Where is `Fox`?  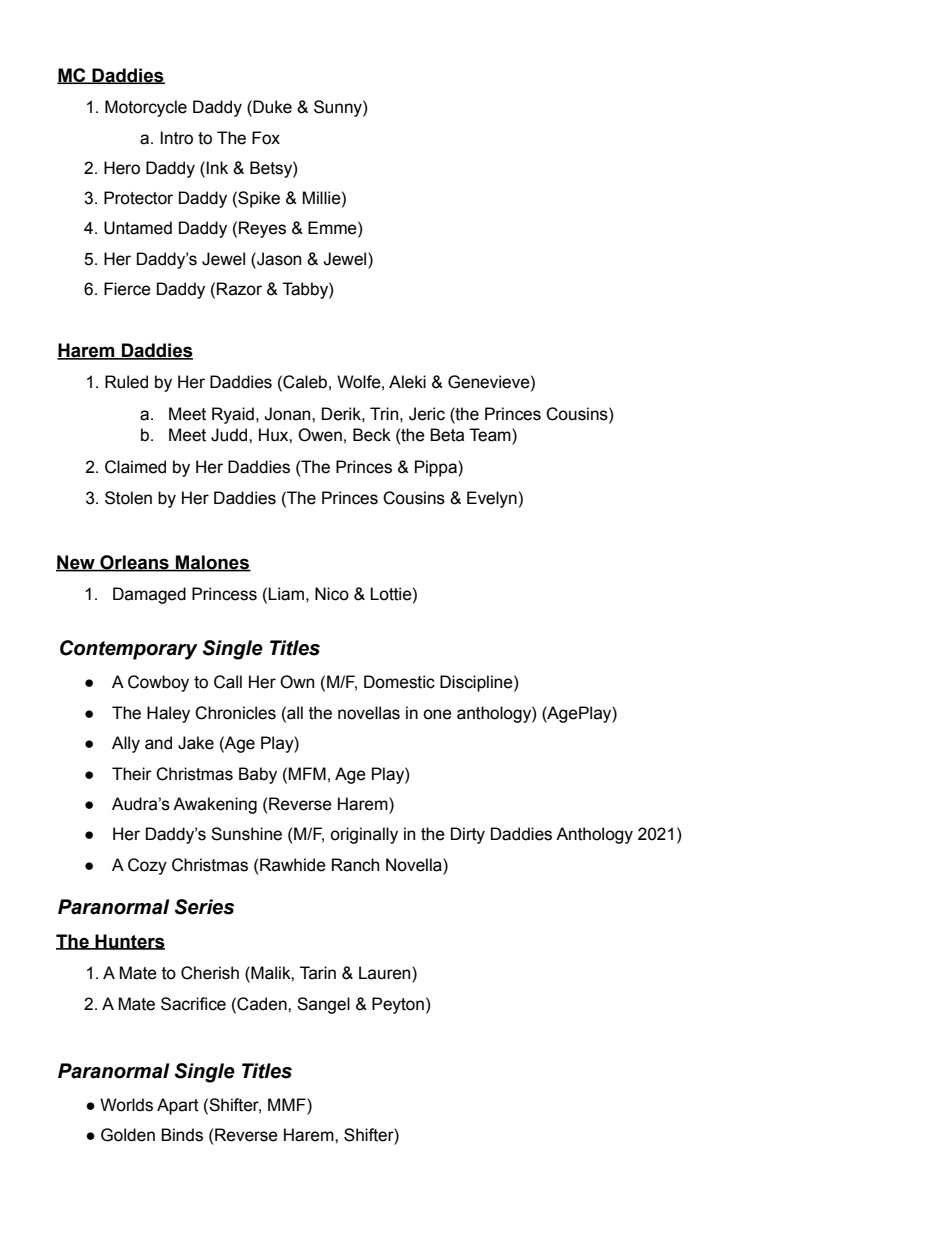
Fox is located at coordinates (266, 138).
